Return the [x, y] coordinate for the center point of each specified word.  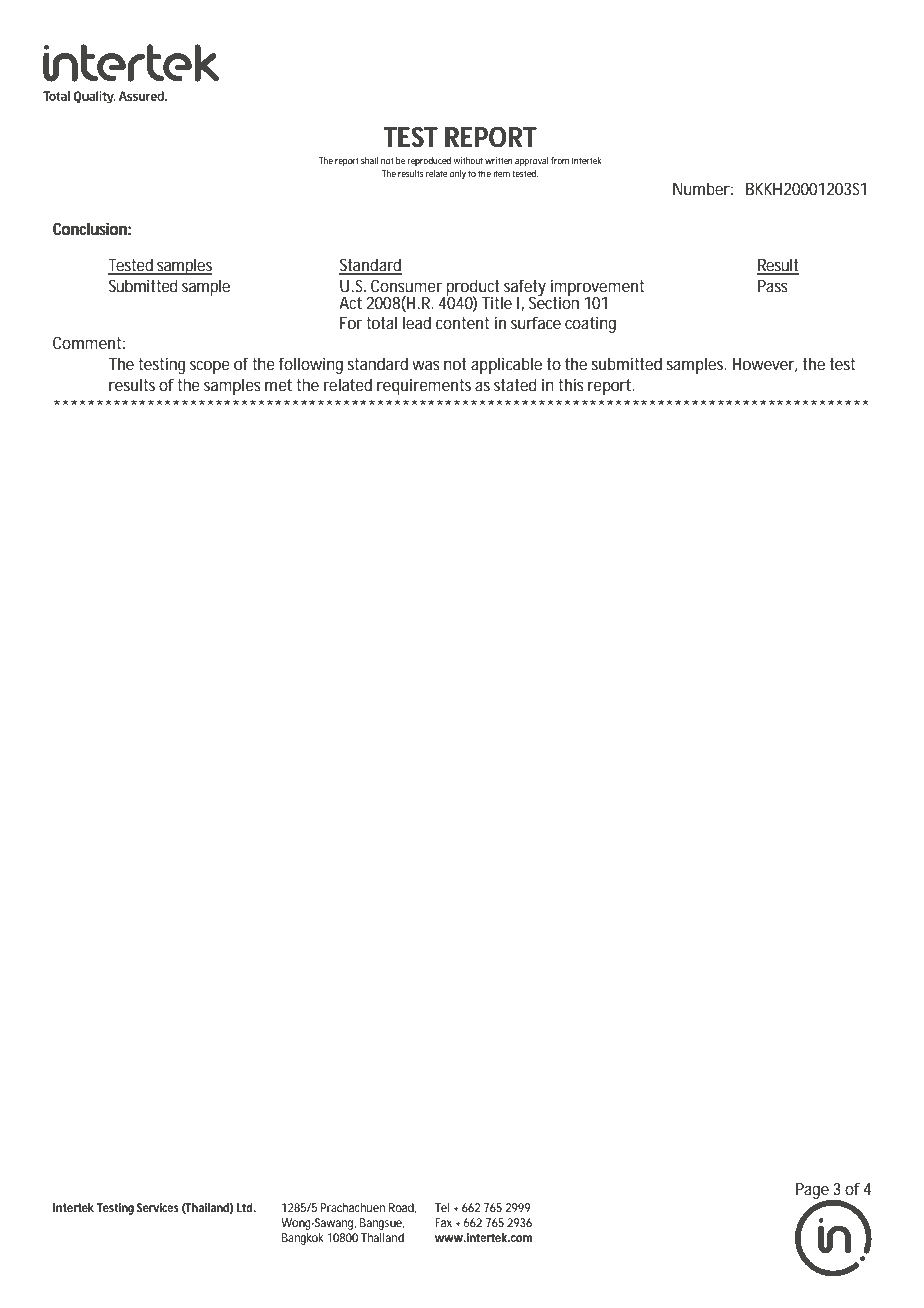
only [458, 174]
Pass [773, 286]
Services [158, 1207]
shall [369, 160]
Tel [442, 1207]
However [765, 365]
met [278, 385]
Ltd [246, 1207]
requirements [424, 386]
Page [814, 1192]
